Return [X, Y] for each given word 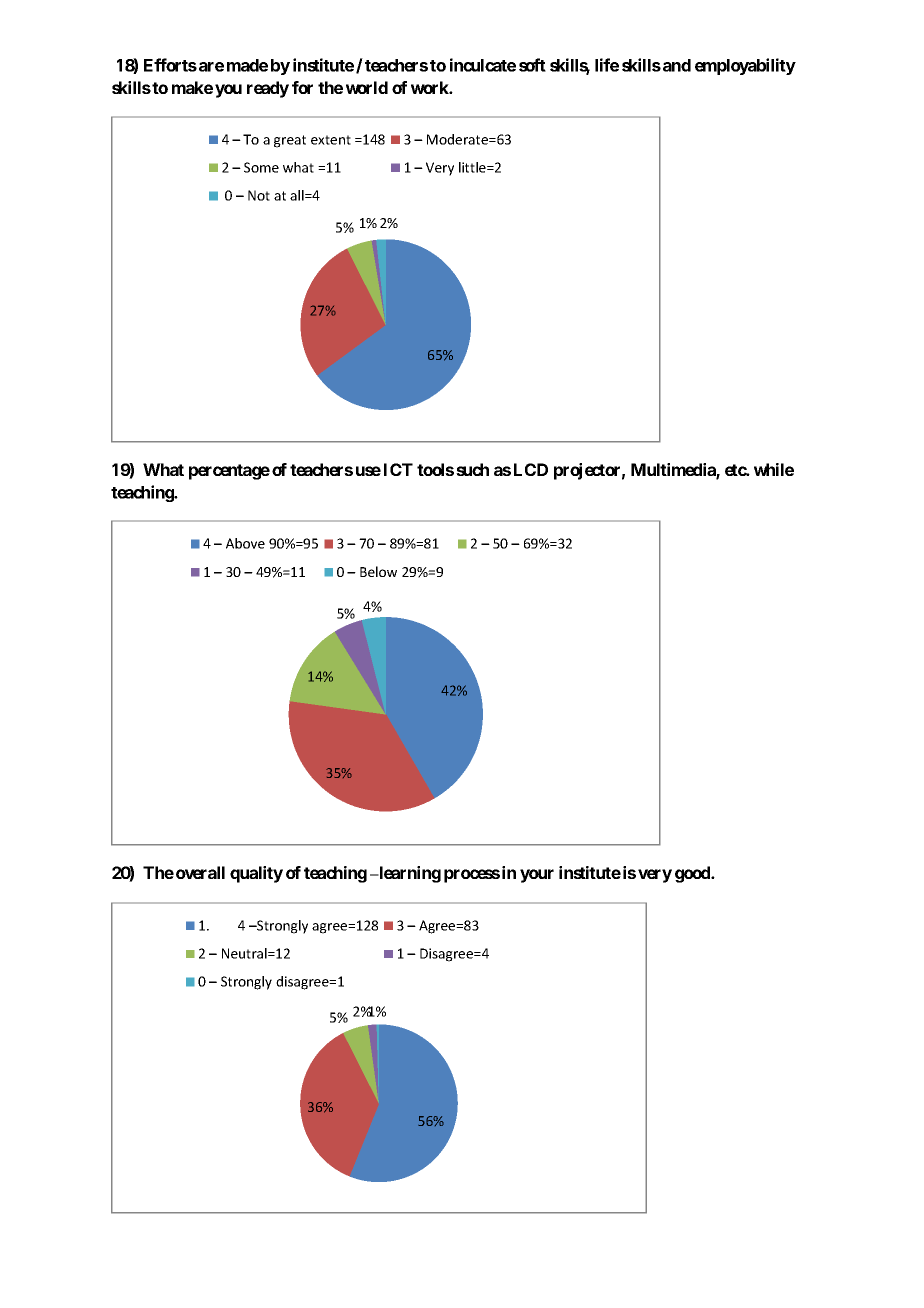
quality [256, 874]
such [472, 469]
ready [268, 89]
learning [409, 874]
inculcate [483, 65]
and [677, 65]
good [693, 874]
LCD [531, 469]
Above [245, 543]
